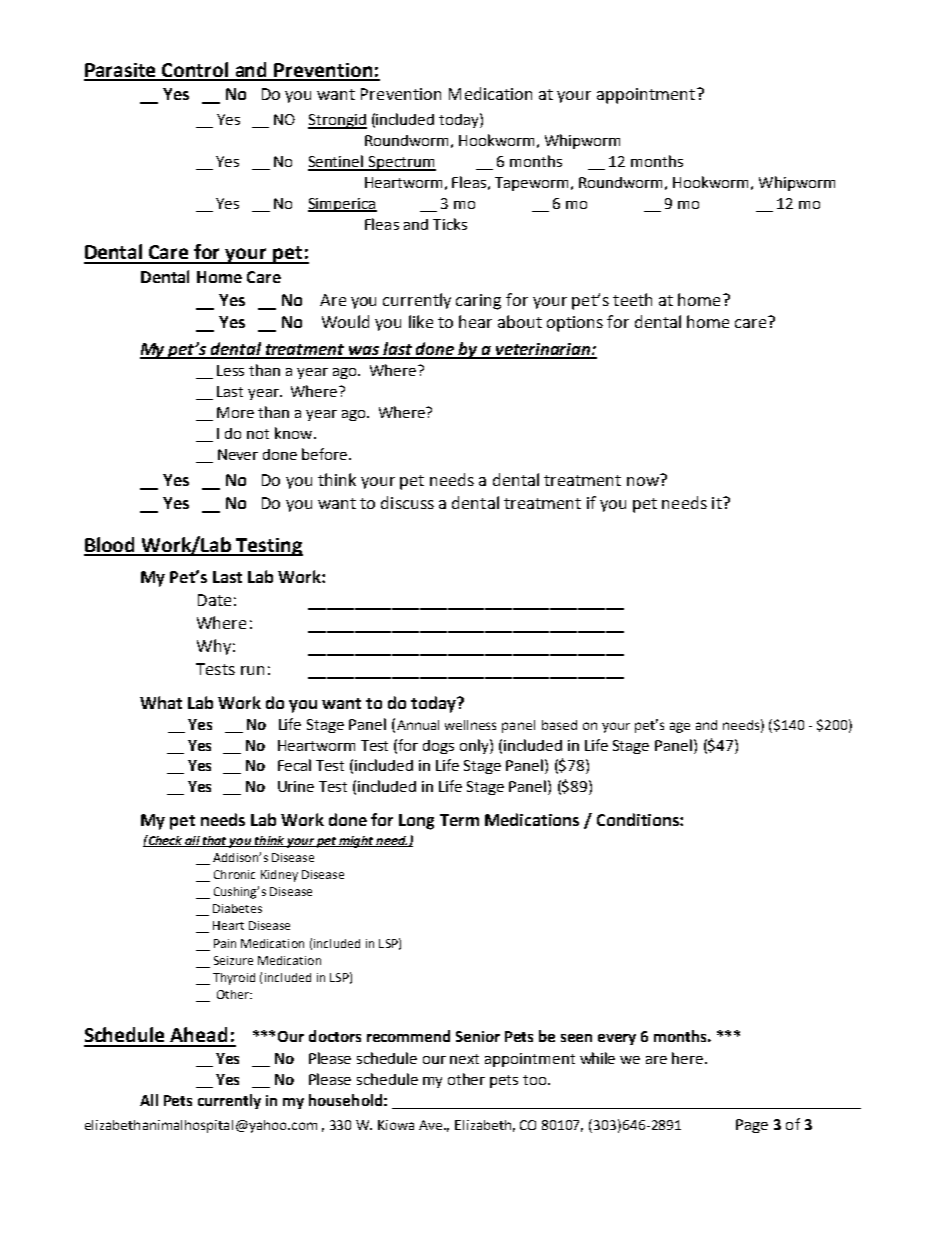 Image resolution: width=952 pixels, height=1233 pixels. What do you see at coordinates (632, 299) in the screenshot?
I see `teeth` at bounding box center [632, 299].
